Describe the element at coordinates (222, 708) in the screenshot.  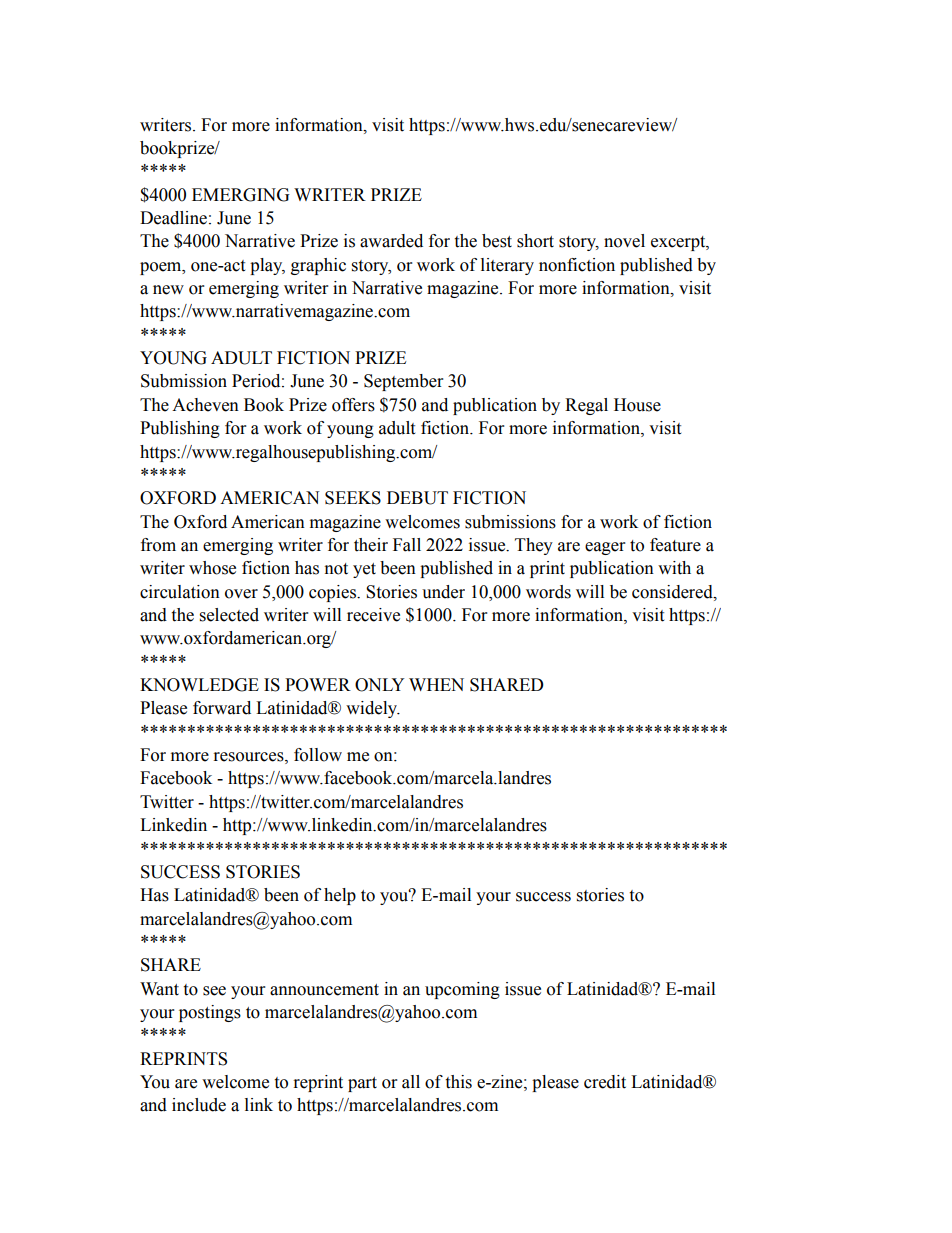
I see `forward` at that location.
